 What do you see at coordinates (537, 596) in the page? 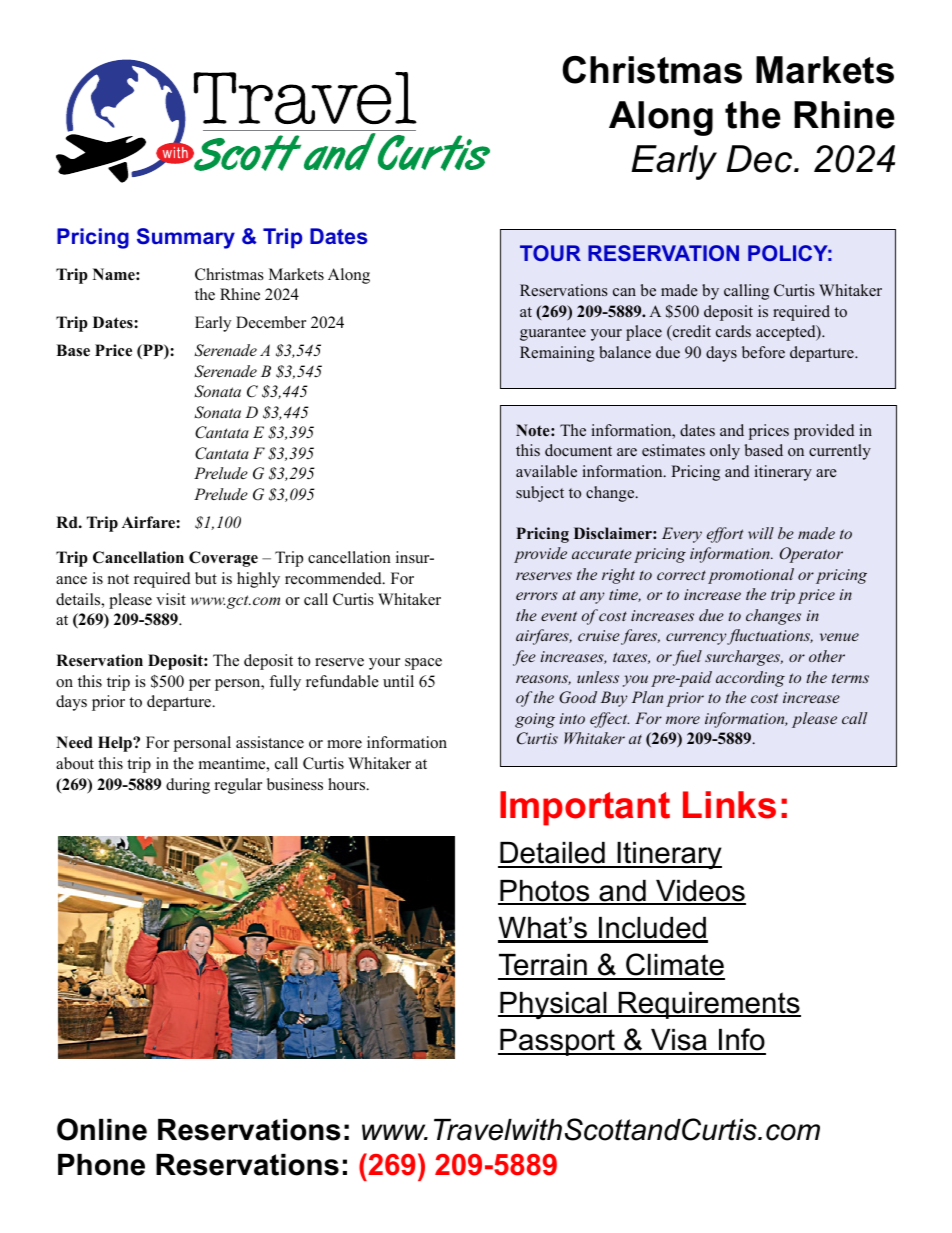
I see `errors` at bounding box center [537, 596].
